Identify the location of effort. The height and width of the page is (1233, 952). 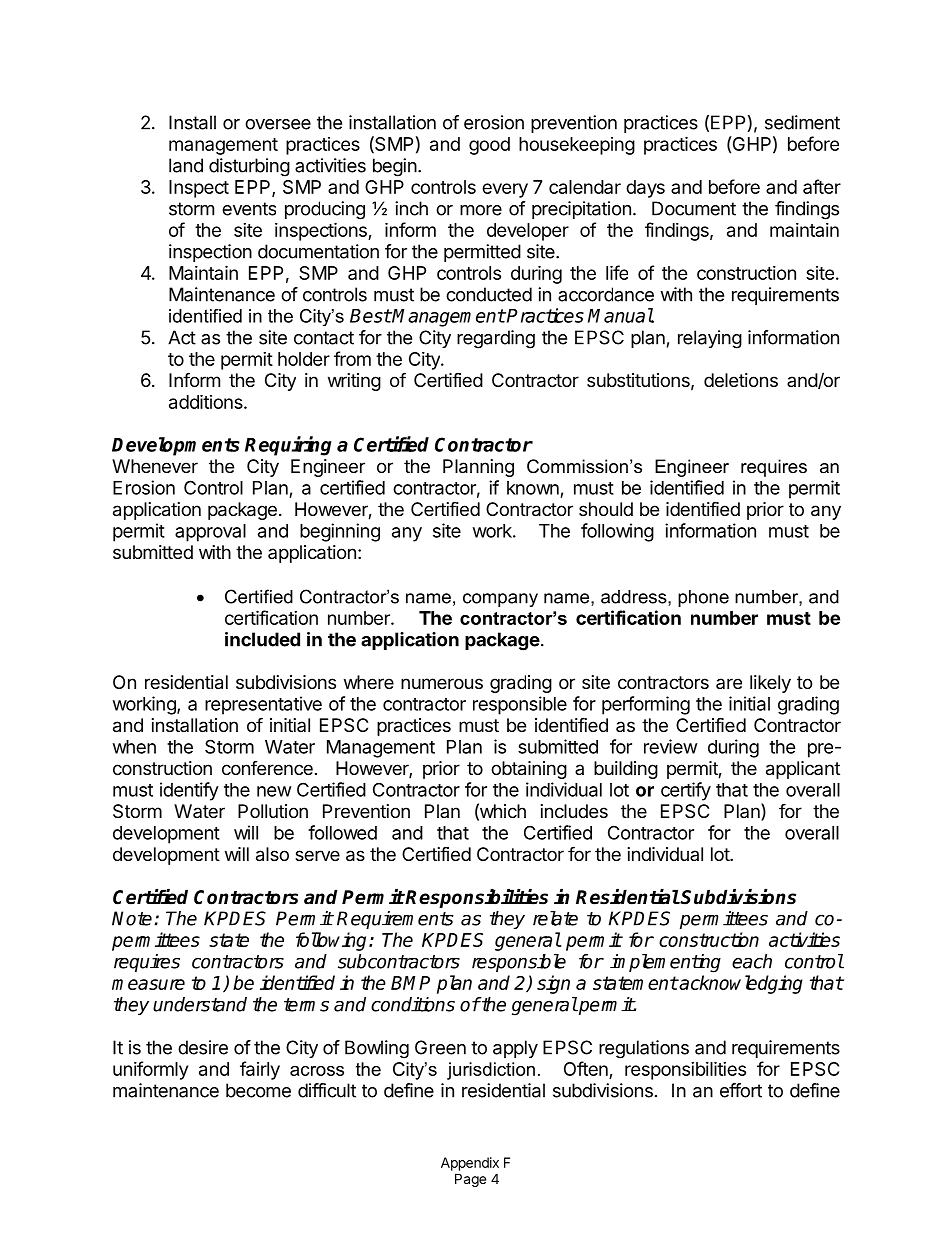
(741, 1090).
